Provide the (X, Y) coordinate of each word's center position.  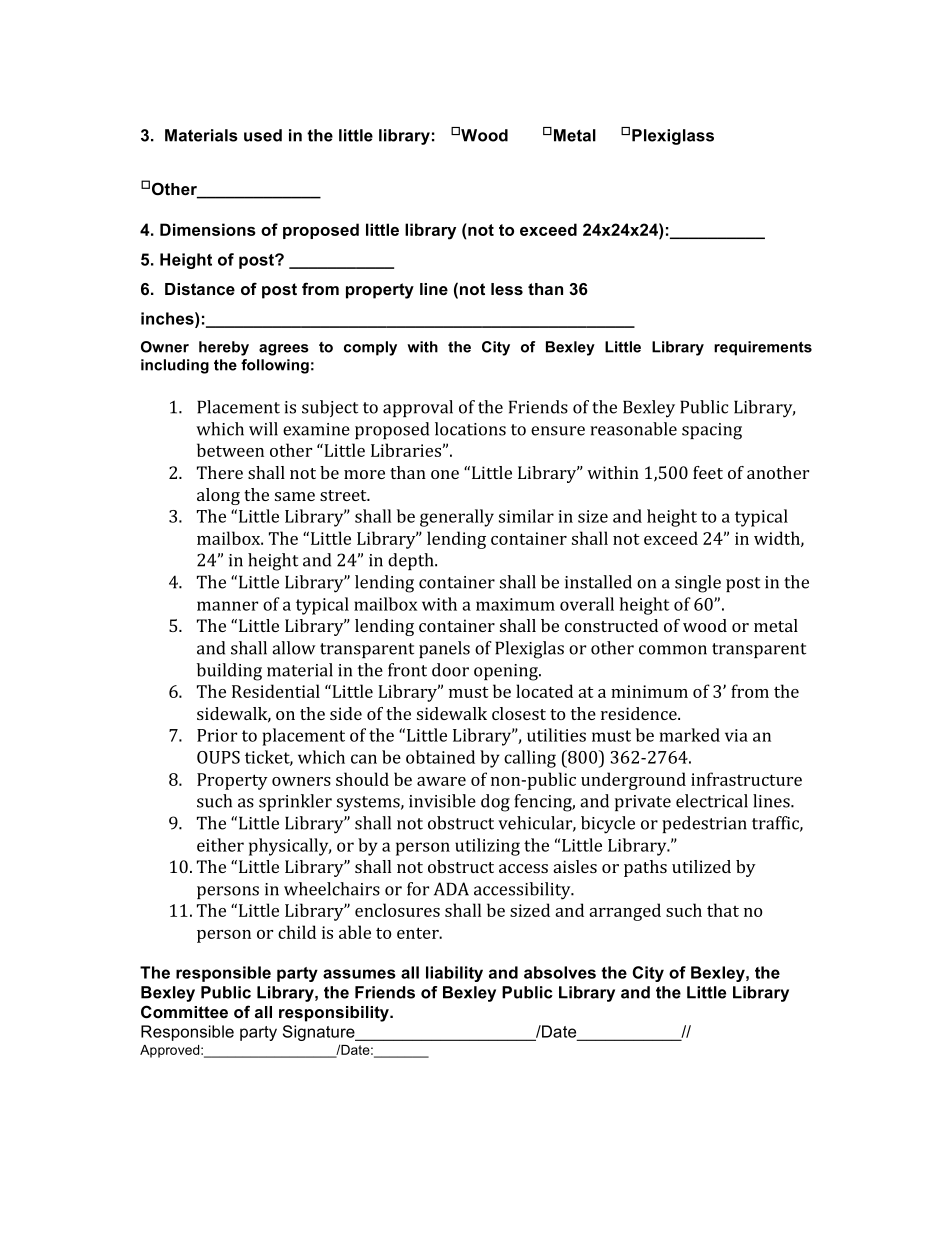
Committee (184, 1012)
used (263, 135)
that (723, 910)
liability (454, 974)
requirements (763, 348)
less (507, 289)
